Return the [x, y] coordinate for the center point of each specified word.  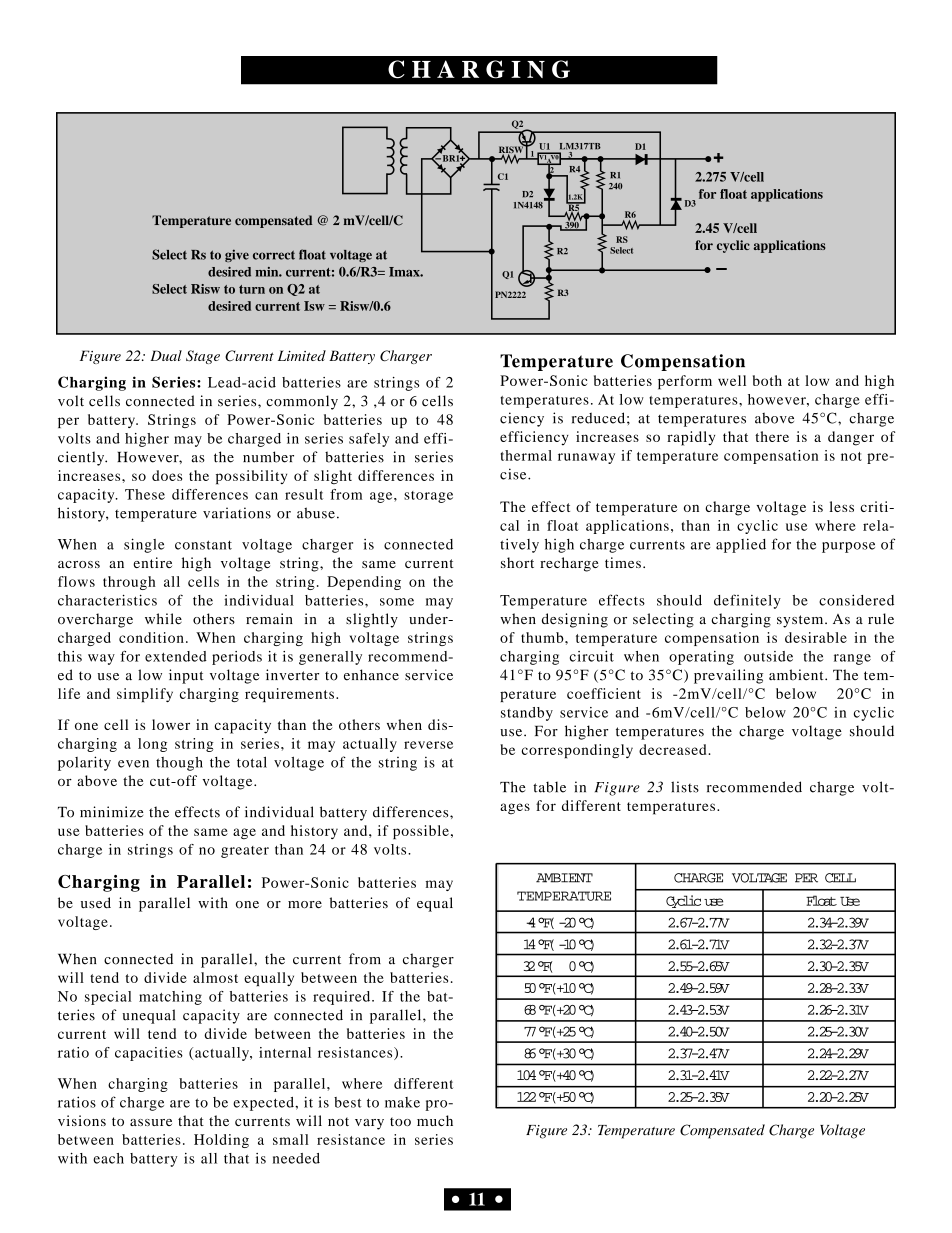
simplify [145, 695]
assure [151, 1122]
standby [527, 714]
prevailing [728, 676]
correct [274, 255]
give [237, 255]
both [767, 380]
